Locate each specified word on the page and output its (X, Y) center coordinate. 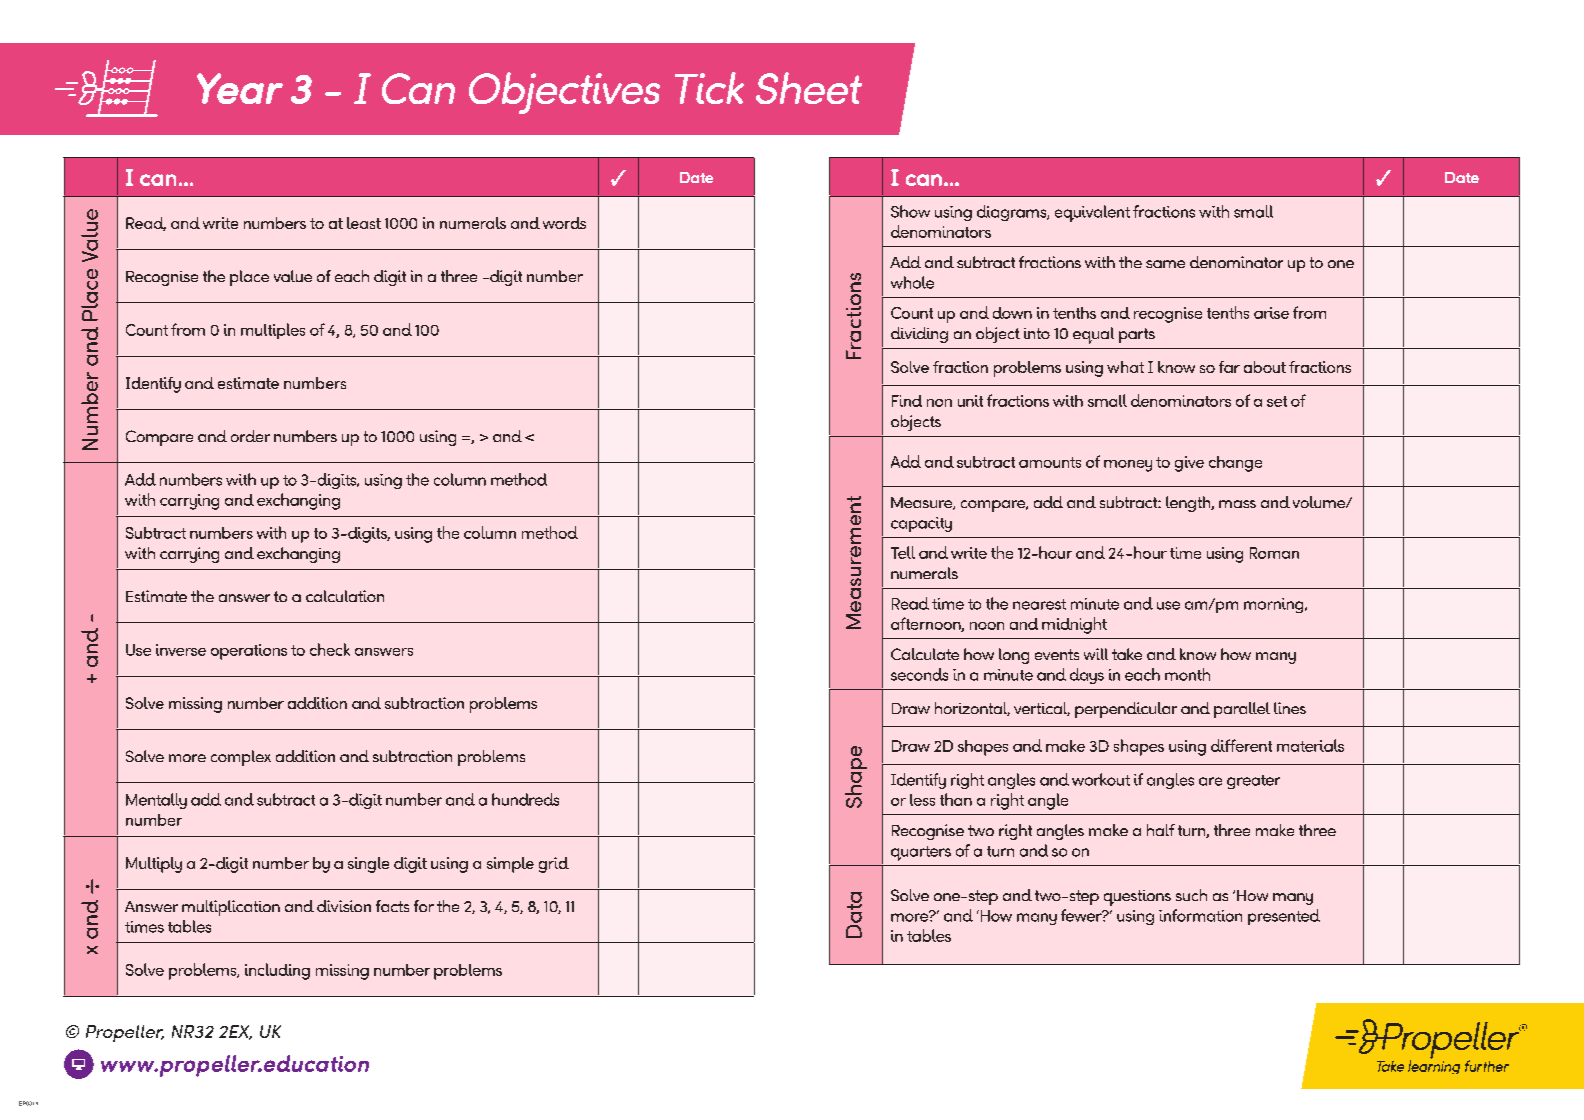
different (1241, 745)
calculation (345, 596)
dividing (919, 335)
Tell (903, 552)
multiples (273, 331)
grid (554, 865)
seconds (919, 674)
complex (241, 758)
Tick (709, 88)
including (277, 971)
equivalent (1092, 213)
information (1200, 915)
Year (240, 88)
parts (1137, 335)
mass (1237, 504)
